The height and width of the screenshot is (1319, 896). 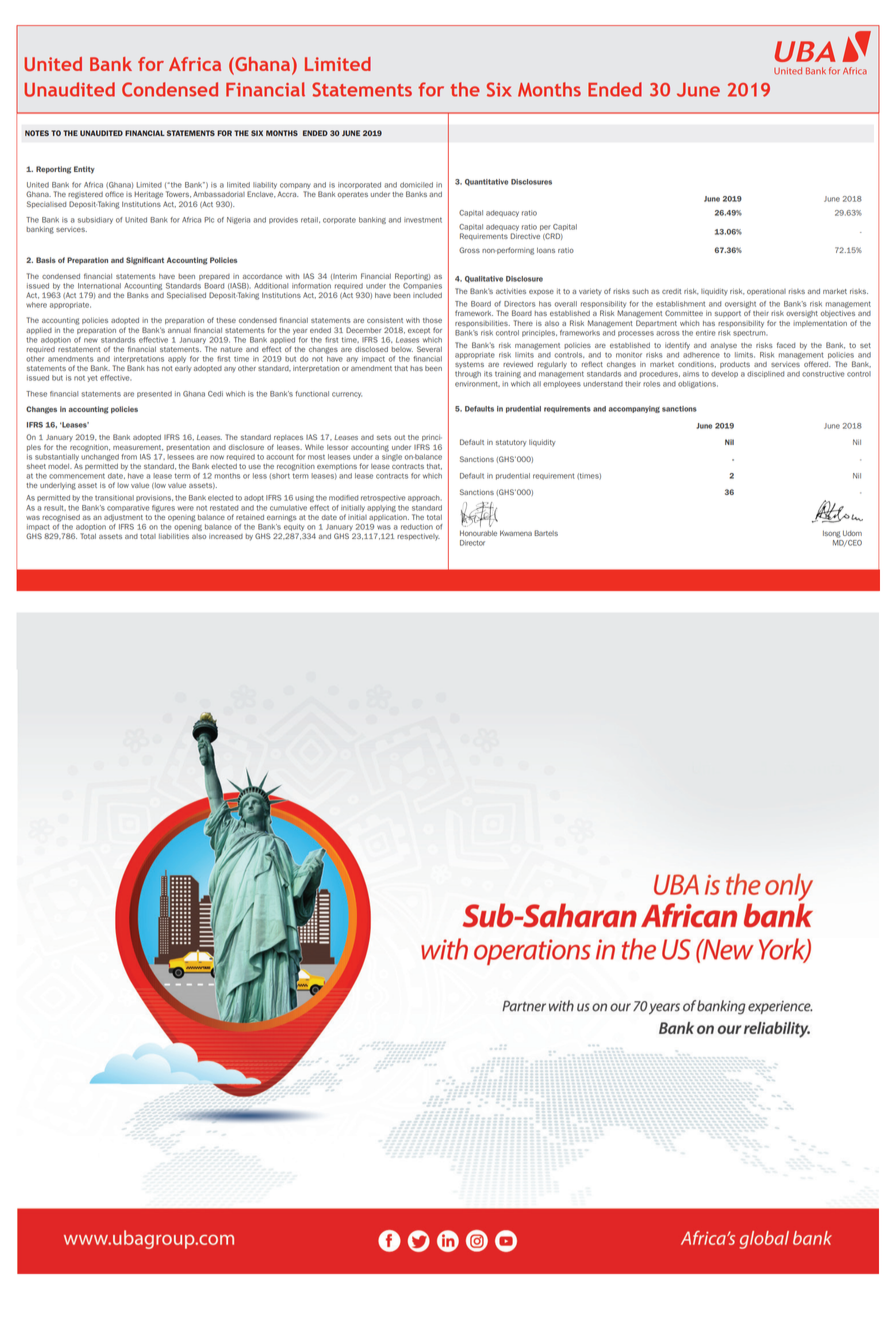 I want to click on NOTES, so click(x=37, y=133).
